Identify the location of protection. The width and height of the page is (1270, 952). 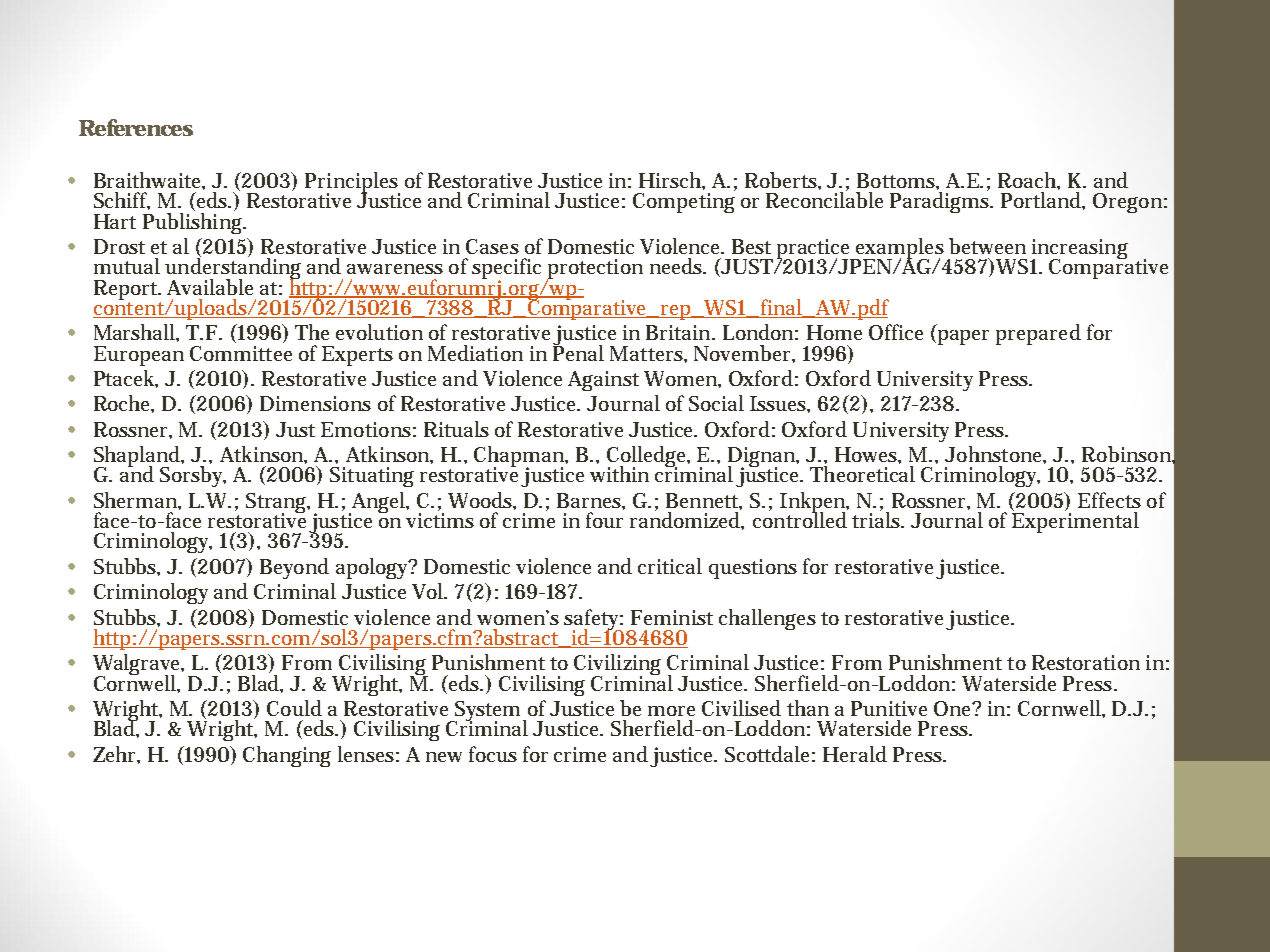
(594, 270).
